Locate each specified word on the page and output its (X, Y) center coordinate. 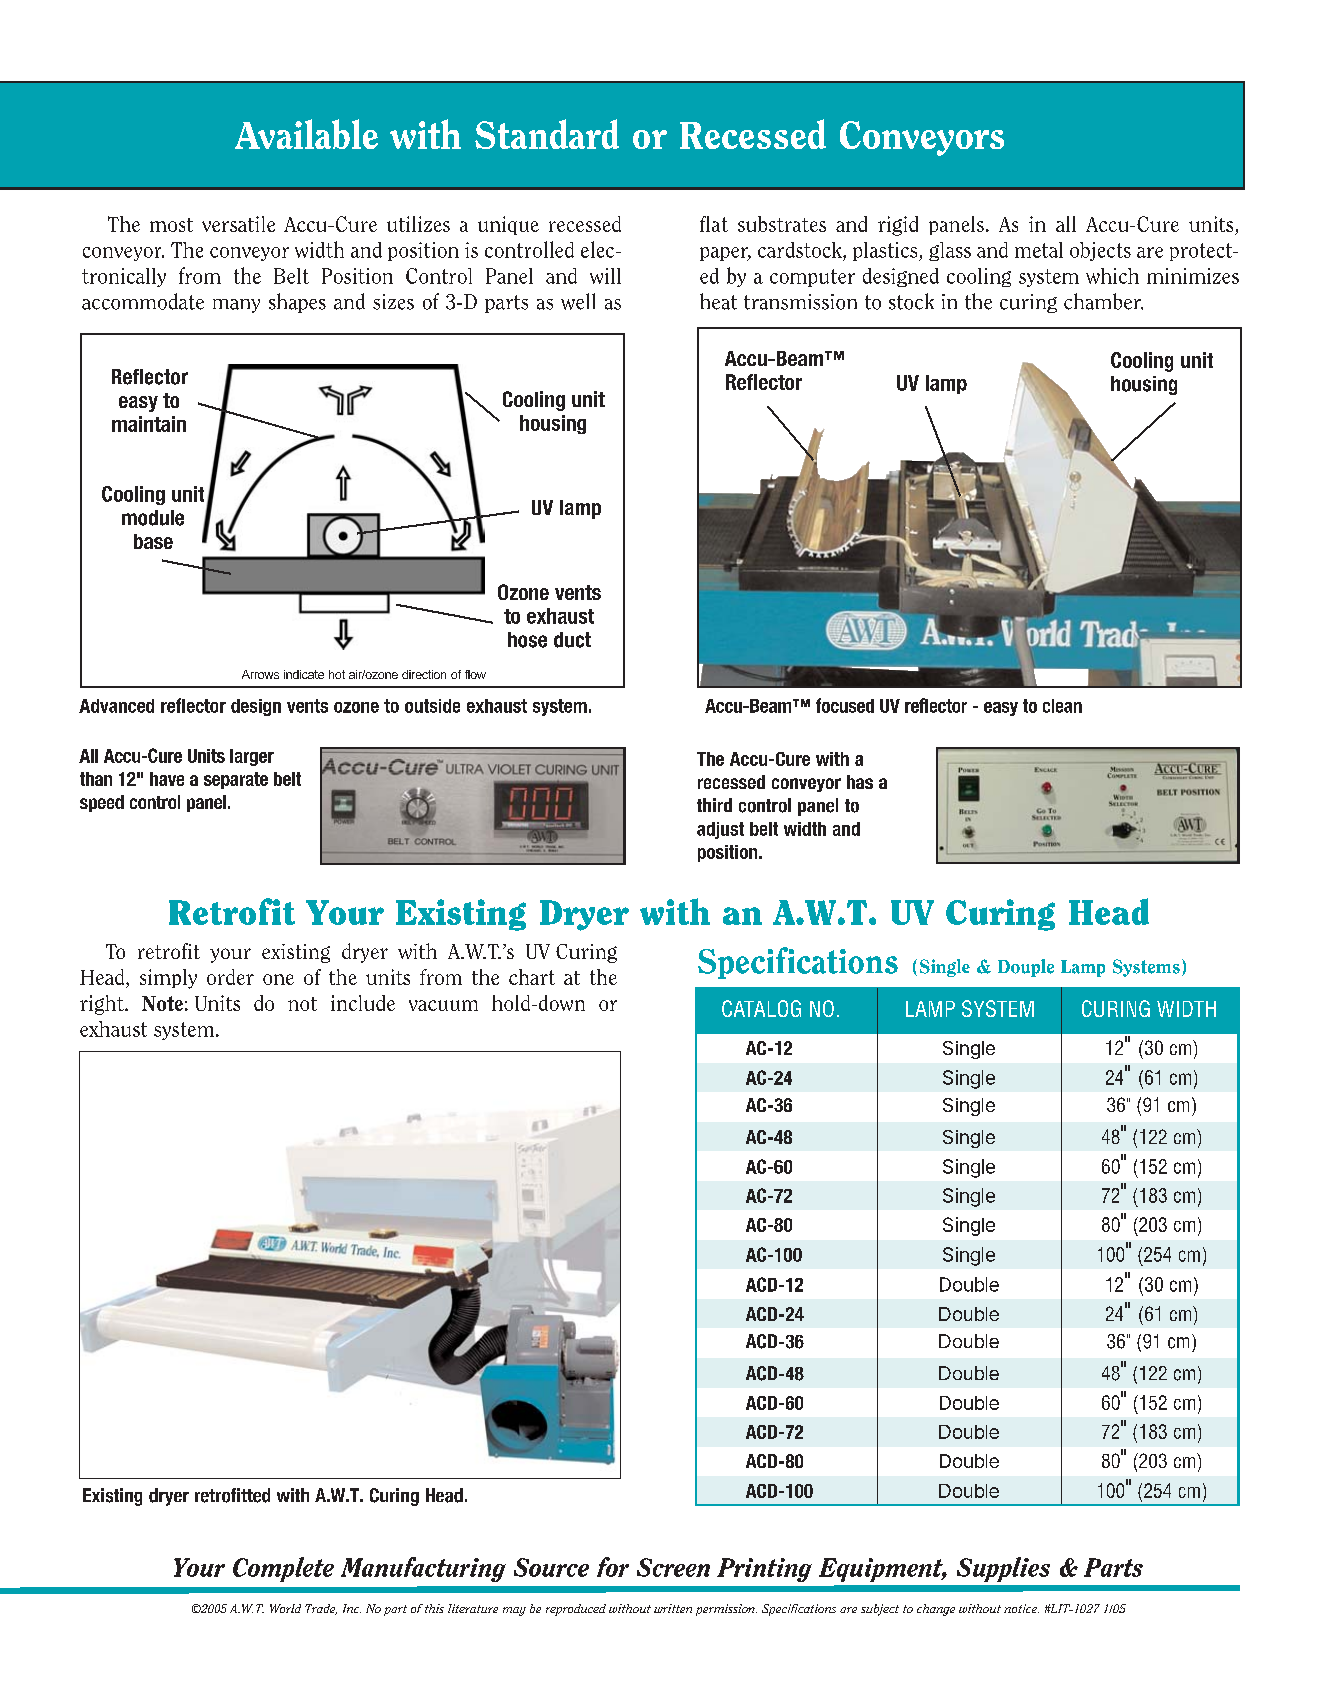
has (860, 782)
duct (572, 640)
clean (1062, 706)
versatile (238, 224)
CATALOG (761, 1008)
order (230, 977)
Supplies (1003, 1569)
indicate (304, 674)
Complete (283, 1569)
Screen (673, 1567)
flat (714, 224)
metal (1039, 250)
